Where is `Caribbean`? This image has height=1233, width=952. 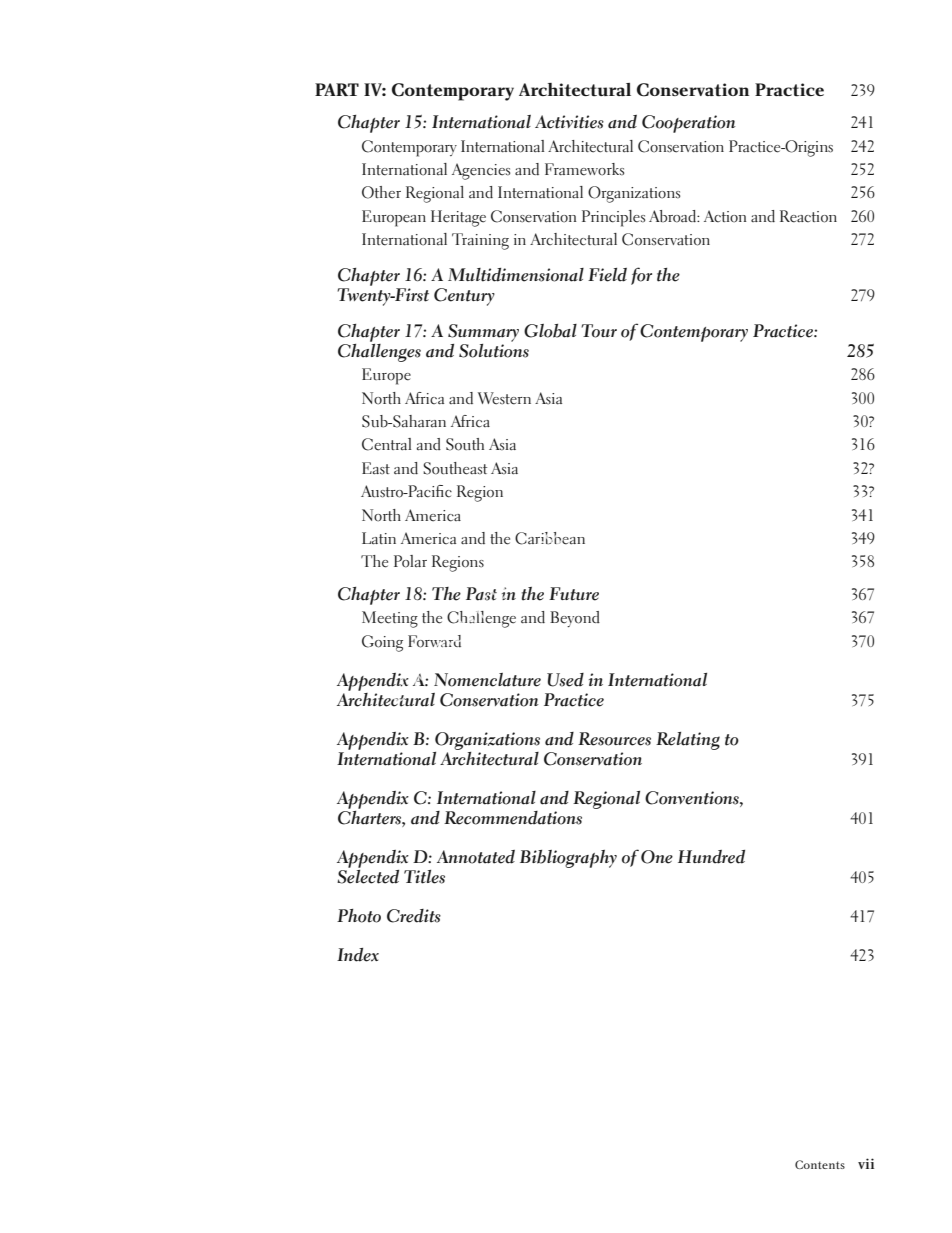 Caribbean is located at coordinates (550, 538).
